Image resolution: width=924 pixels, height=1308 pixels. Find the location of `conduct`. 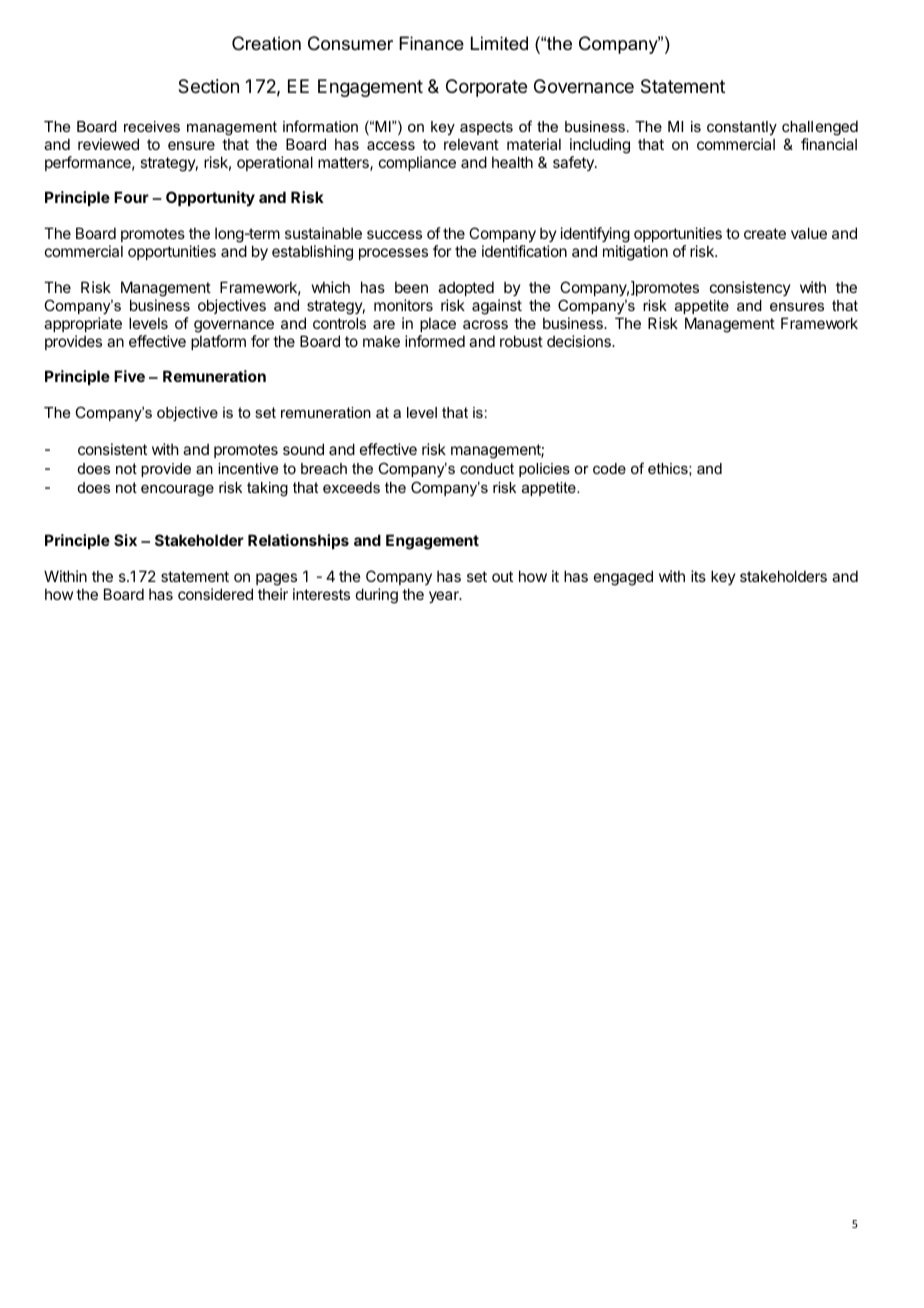

conduct is located at coordinates (487, 468).
